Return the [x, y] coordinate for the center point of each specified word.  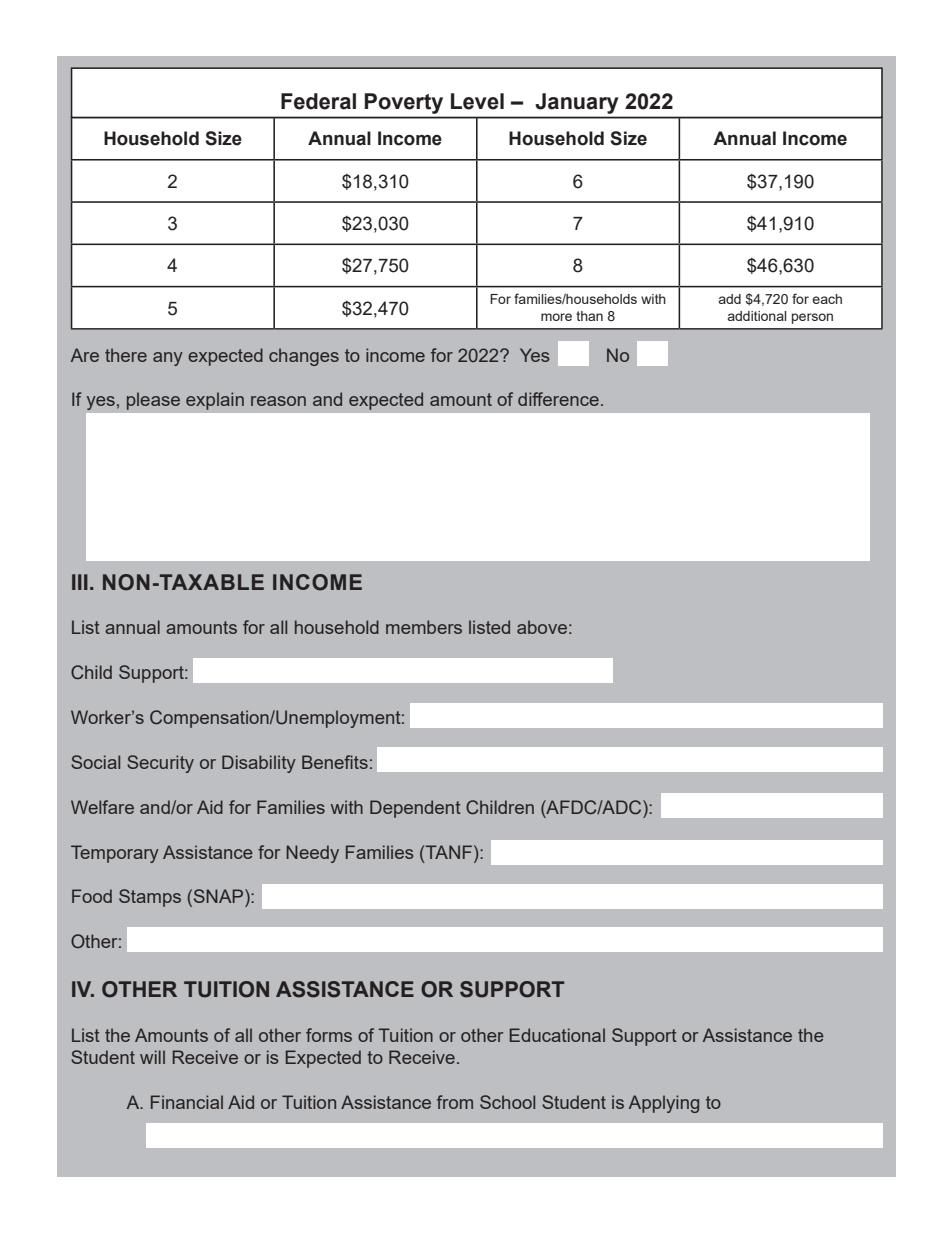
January [577, 103]
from [455, 1102]
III [80, 582]
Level [477, 101]
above [542, 627]
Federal [318, 101]
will [152, 1057]
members [424, 627]
